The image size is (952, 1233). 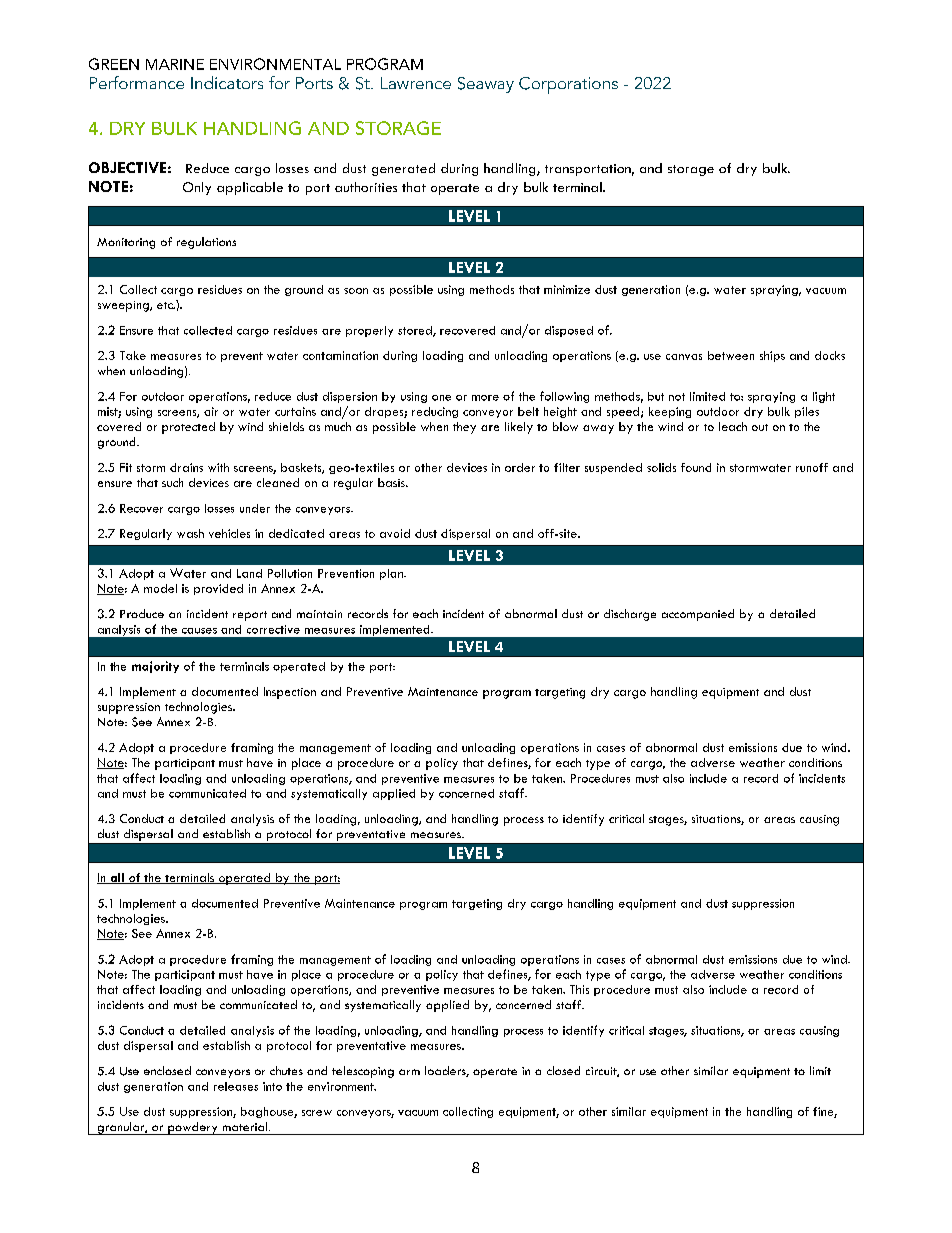 I want to click on provided, so click(x=218, y=589).
